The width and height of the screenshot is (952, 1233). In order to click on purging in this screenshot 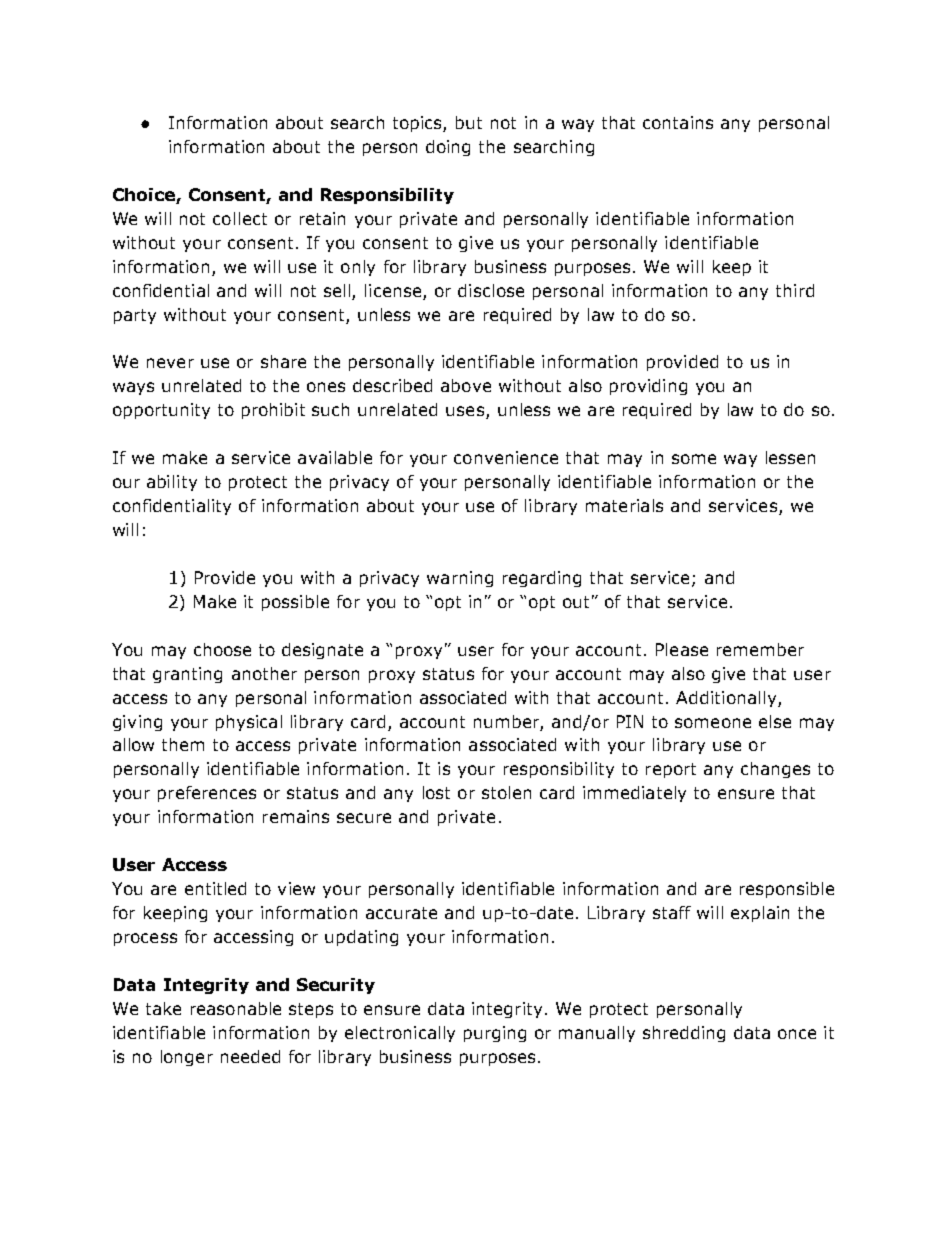, I will do `click(495, 1034)`.
